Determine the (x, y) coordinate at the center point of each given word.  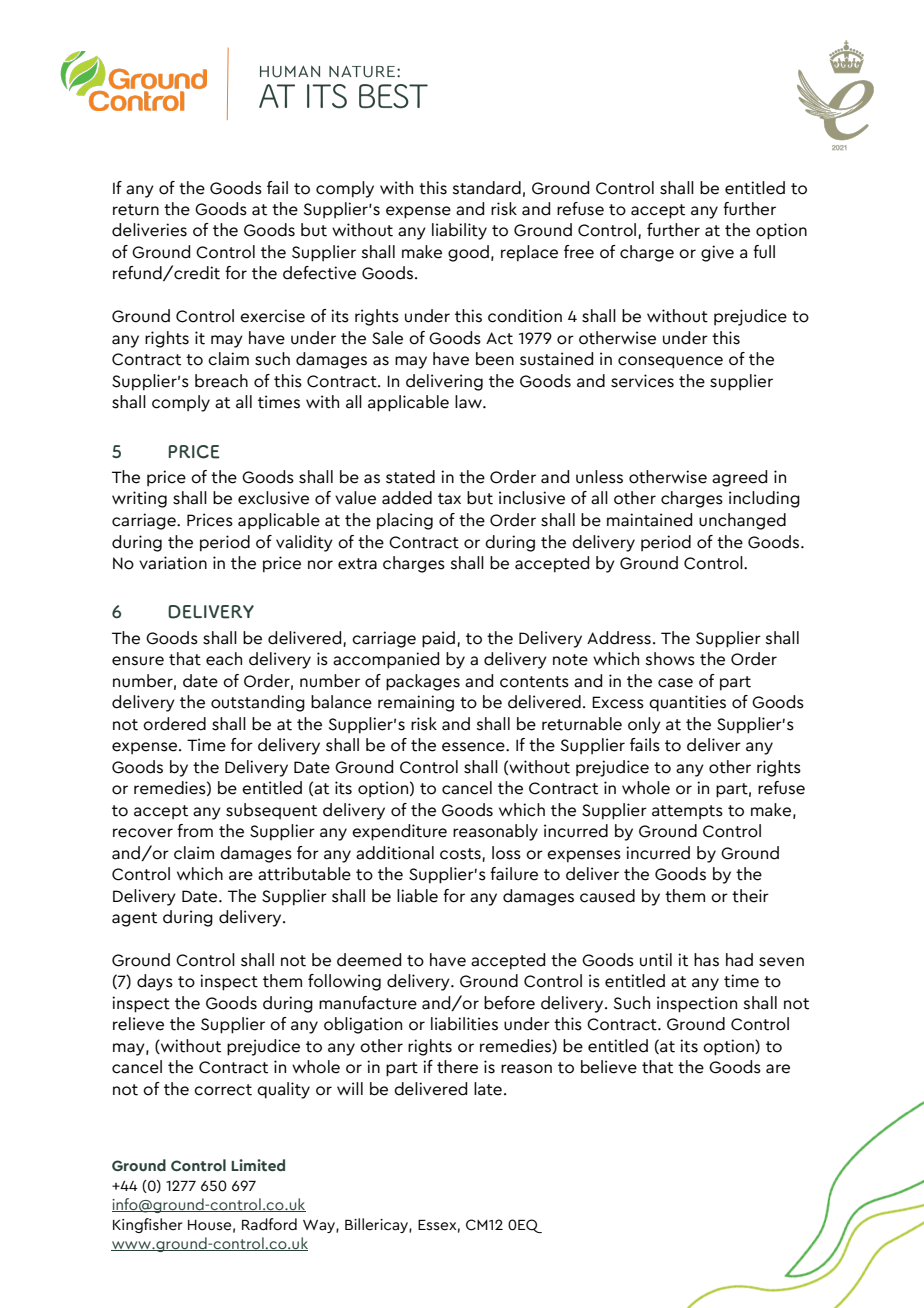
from (195, 831)
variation (173, 563)
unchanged (742, 521)
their (750, 896)
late (488, 1089)
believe (609, 1067)
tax (449, 499)
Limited (258, 1165)
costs (460, 854)
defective (319, 273)
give (717, 253)
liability (459, 231)
